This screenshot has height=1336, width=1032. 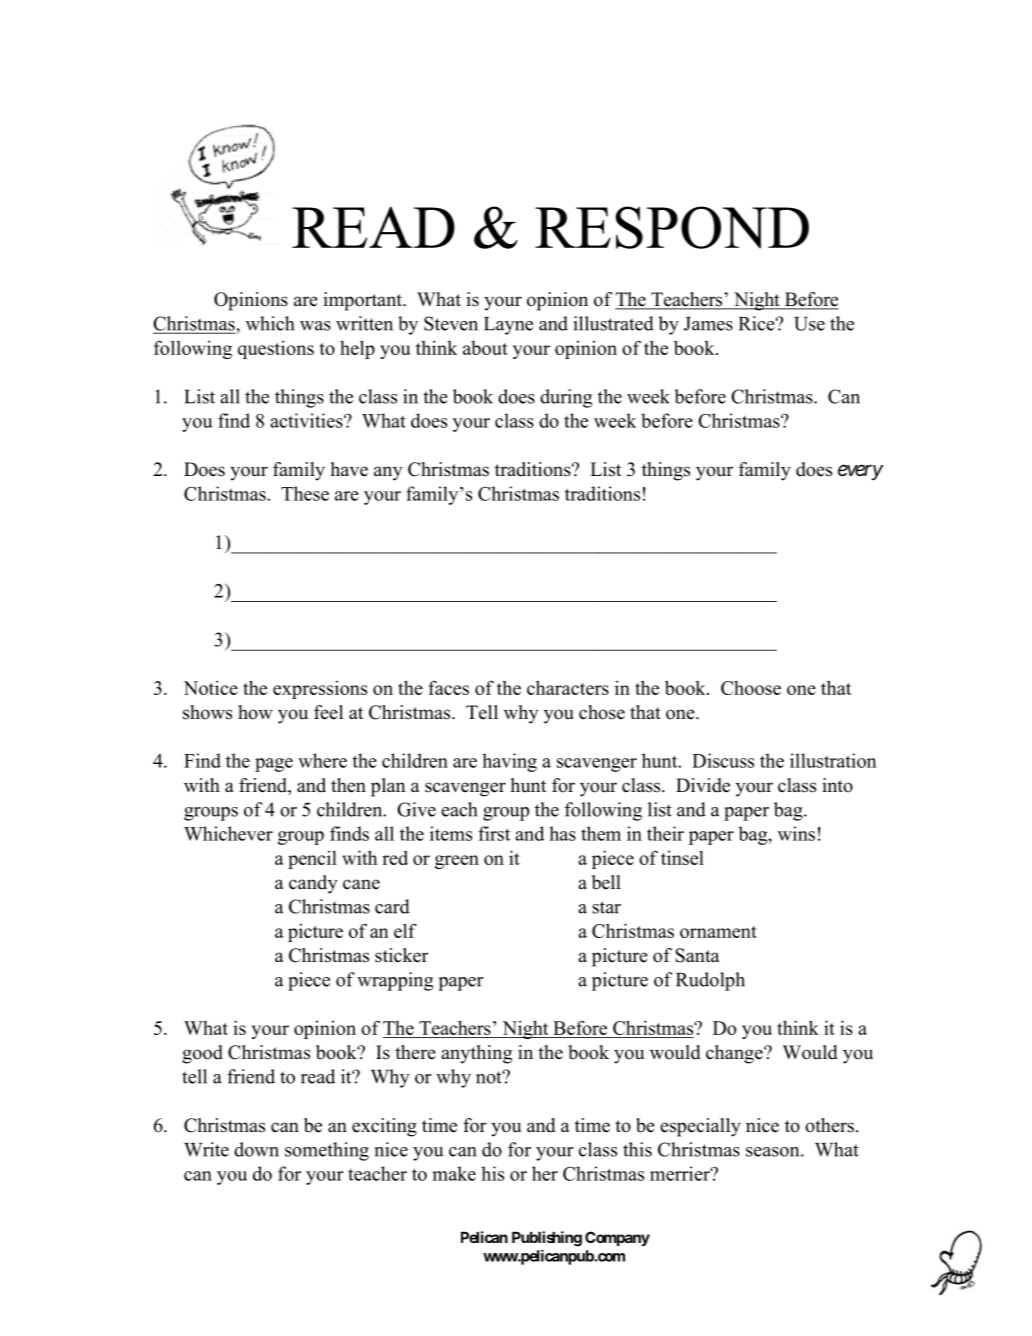 What do you see at coordinates (256, 1149) in the screenshot?
I see `down` at bounding box center [256, 1149].
